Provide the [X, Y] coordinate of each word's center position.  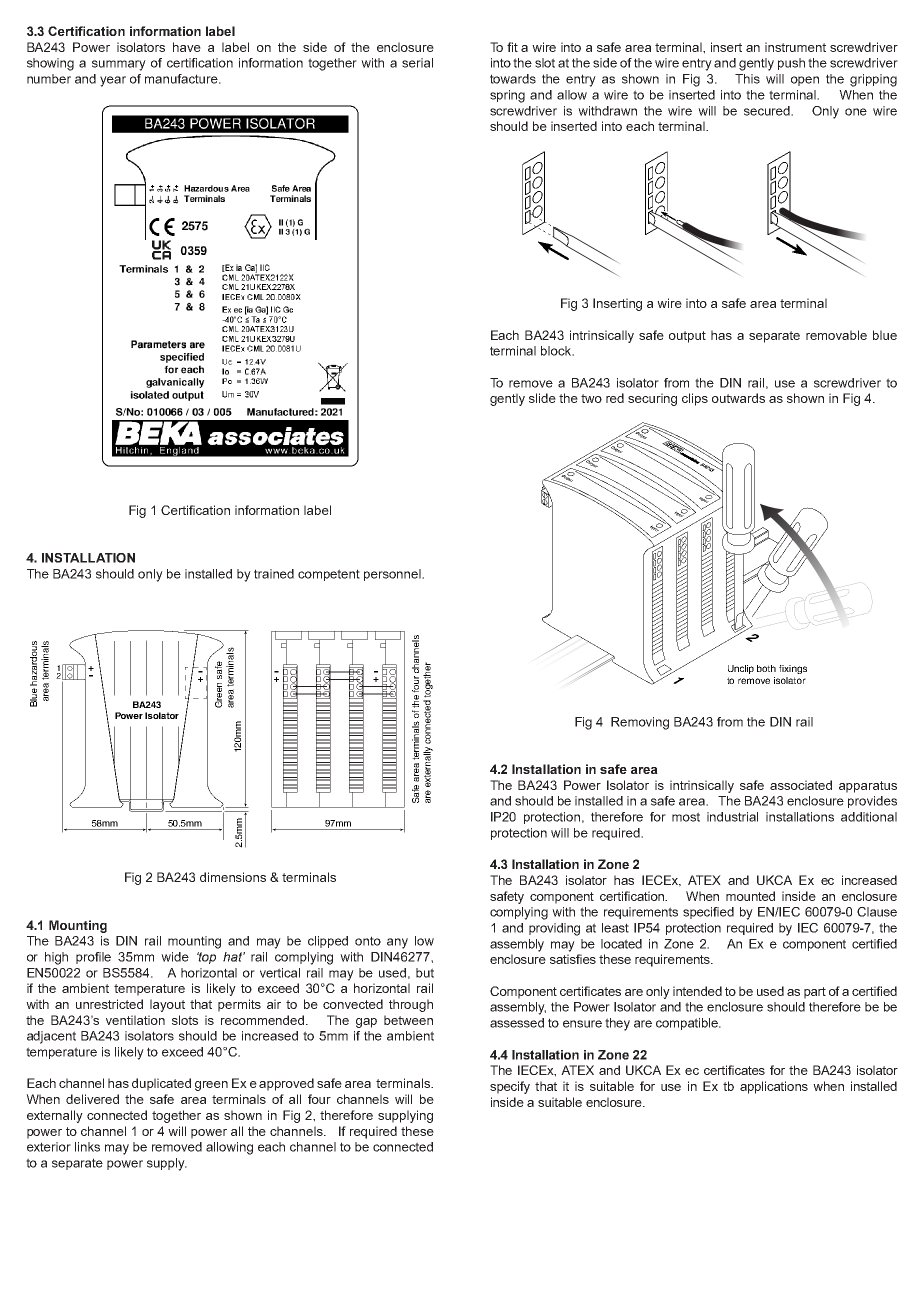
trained [274, 574]
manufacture [182, 79]
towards [513, 79]
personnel [393, 575]
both [766, 668]
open [805, 81]
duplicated [161, 1084]
